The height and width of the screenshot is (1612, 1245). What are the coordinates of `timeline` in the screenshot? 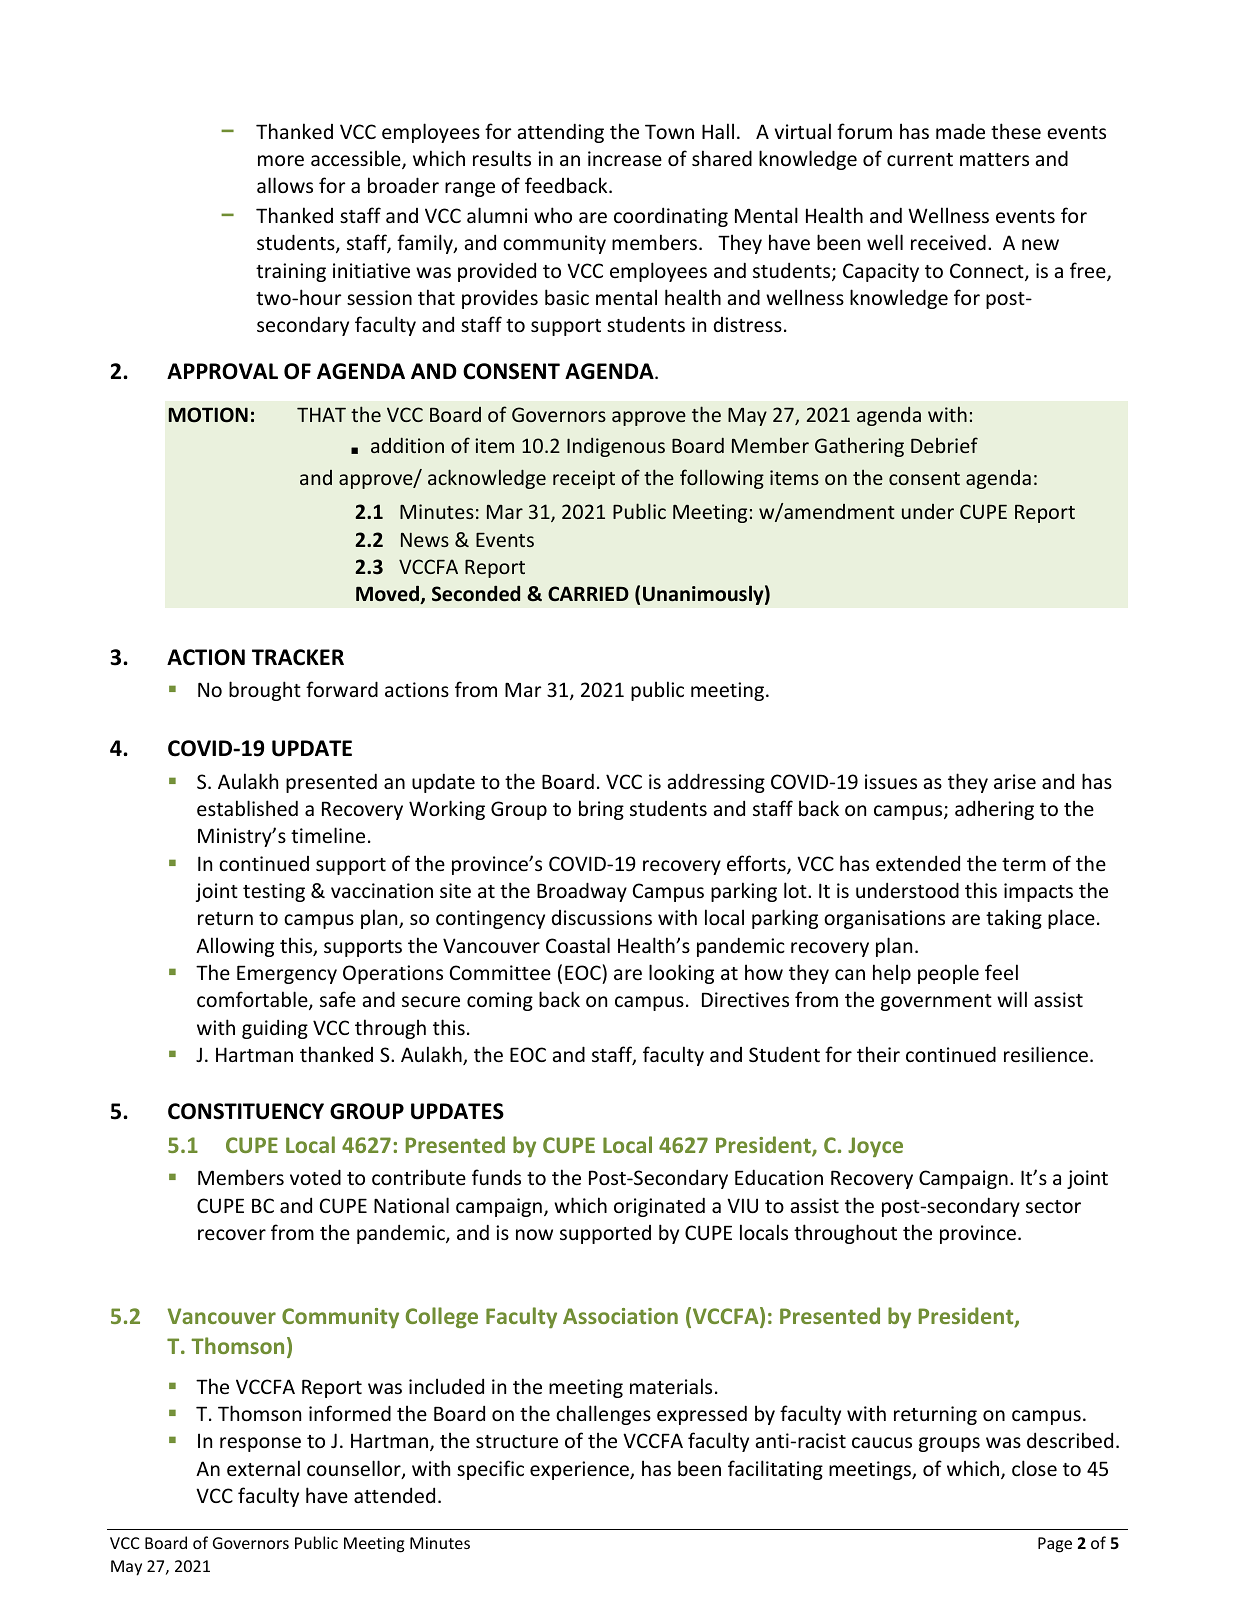 It's located at (328, 835).
